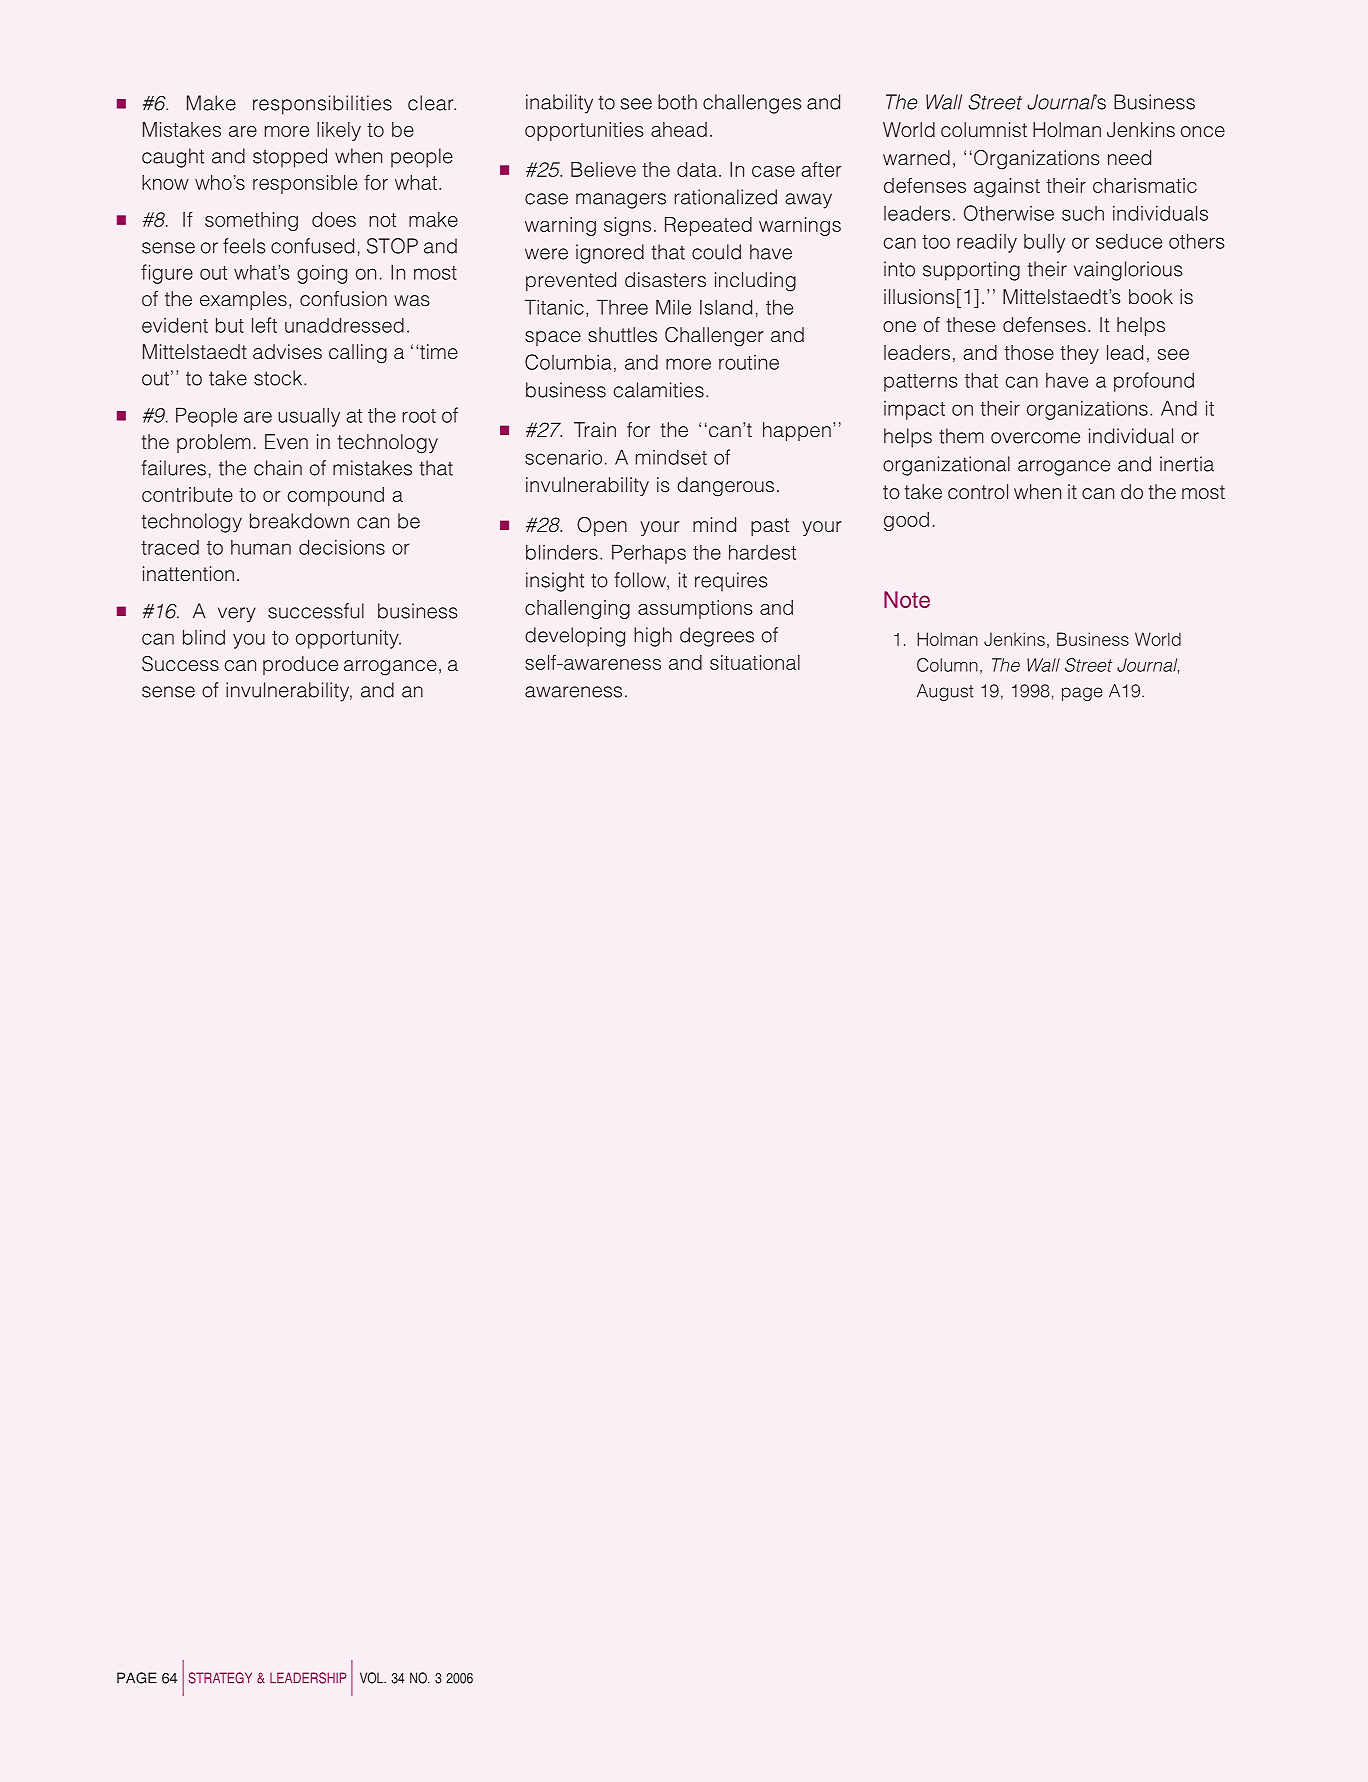  I want to click on high, so click(653, 637).
